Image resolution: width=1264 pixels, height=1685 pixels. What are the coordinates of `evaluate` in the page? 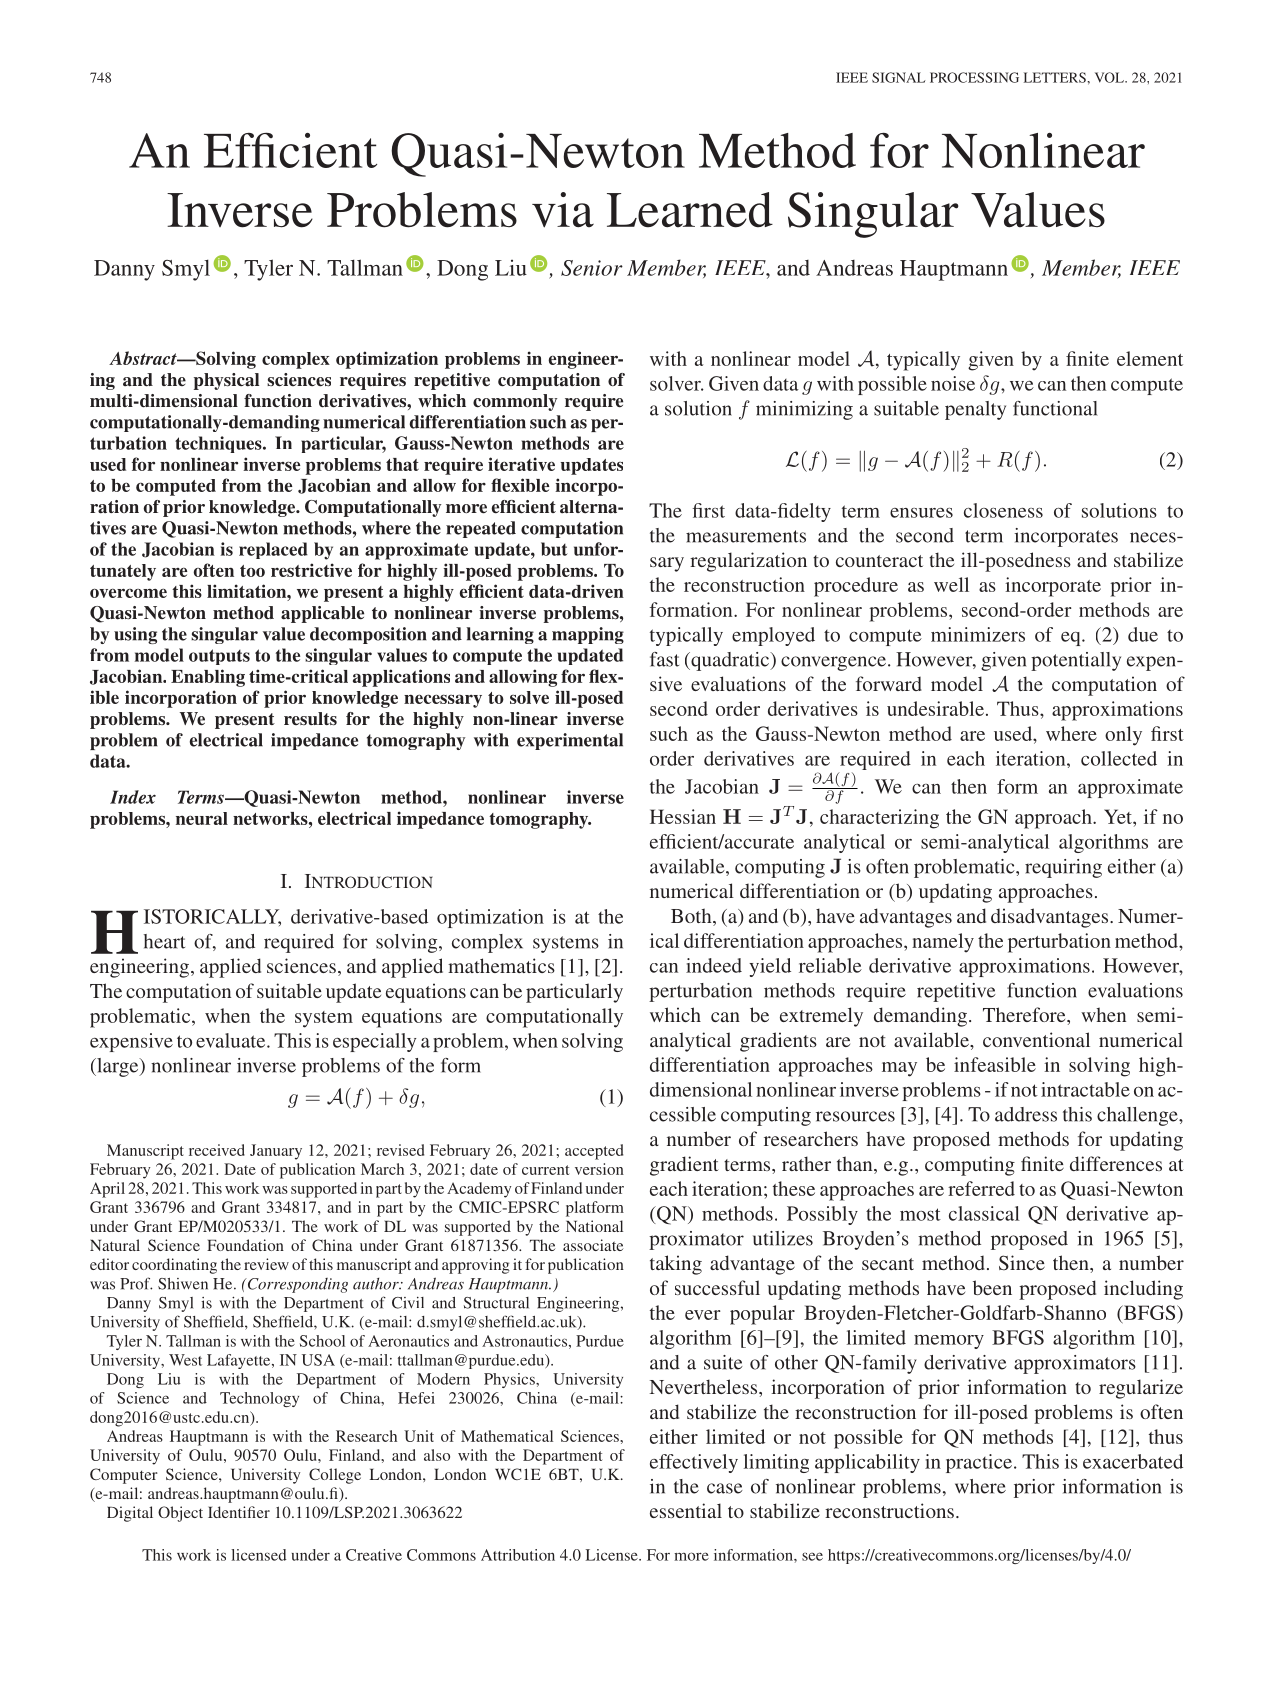 It's located at (232, 1040).
